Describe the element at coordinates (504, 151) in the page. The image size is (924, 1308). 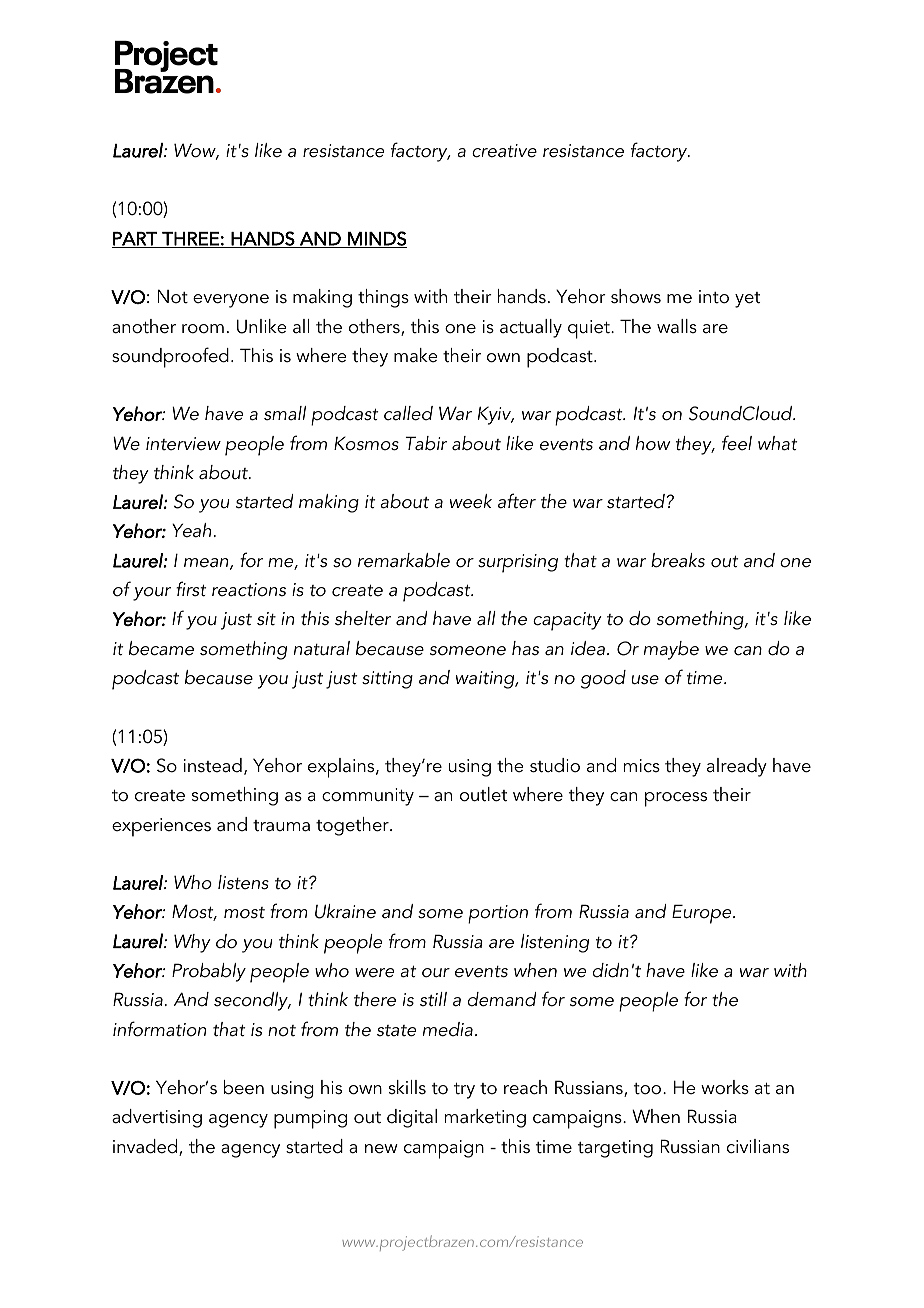
I see `creative` at that location.
